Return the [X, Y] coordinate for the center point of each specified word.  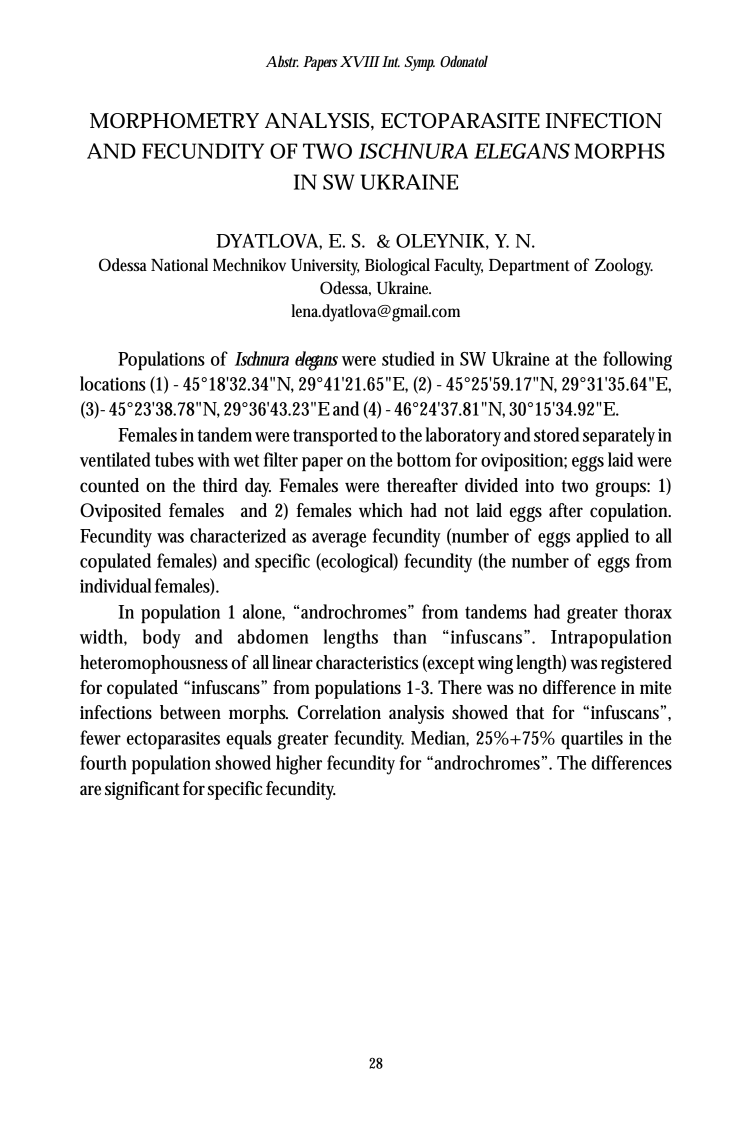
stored [556, 434]
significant [142, 790]
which [381, 510]
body [162, 639]
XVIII [360, 62]
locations [113, 383]
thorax [648, 611]
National [179, 264]
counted [109, 485]
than [410, 636]
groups [622, 489]
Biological [397, 267]
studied [408, 358]
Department [529, 267]
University [325, 267]
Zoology [624, 267]
